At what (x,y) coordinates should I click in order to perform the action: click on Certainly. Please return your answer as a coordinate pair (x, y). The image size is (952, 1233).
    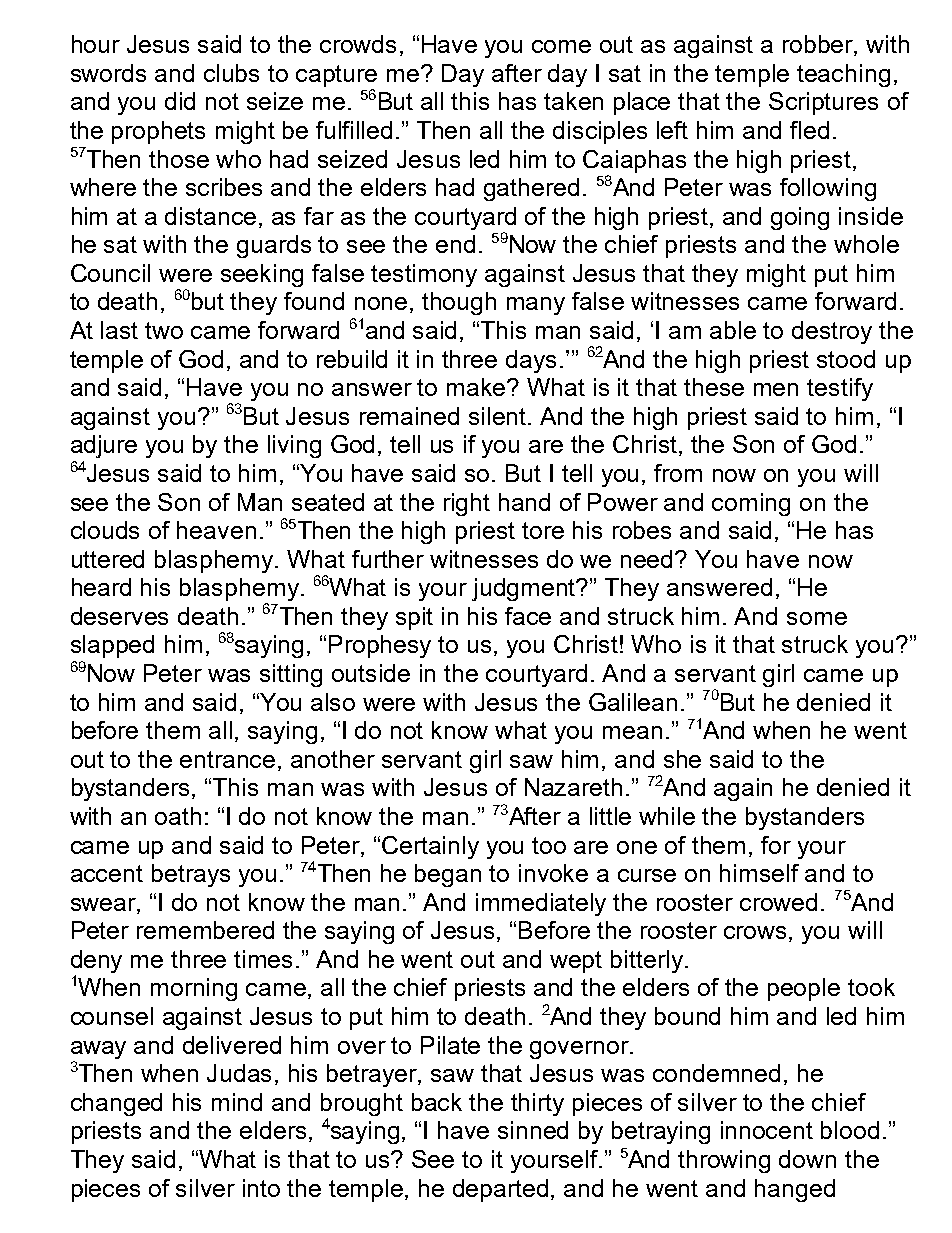
    Looking at the image, I should click on (430, 847).
